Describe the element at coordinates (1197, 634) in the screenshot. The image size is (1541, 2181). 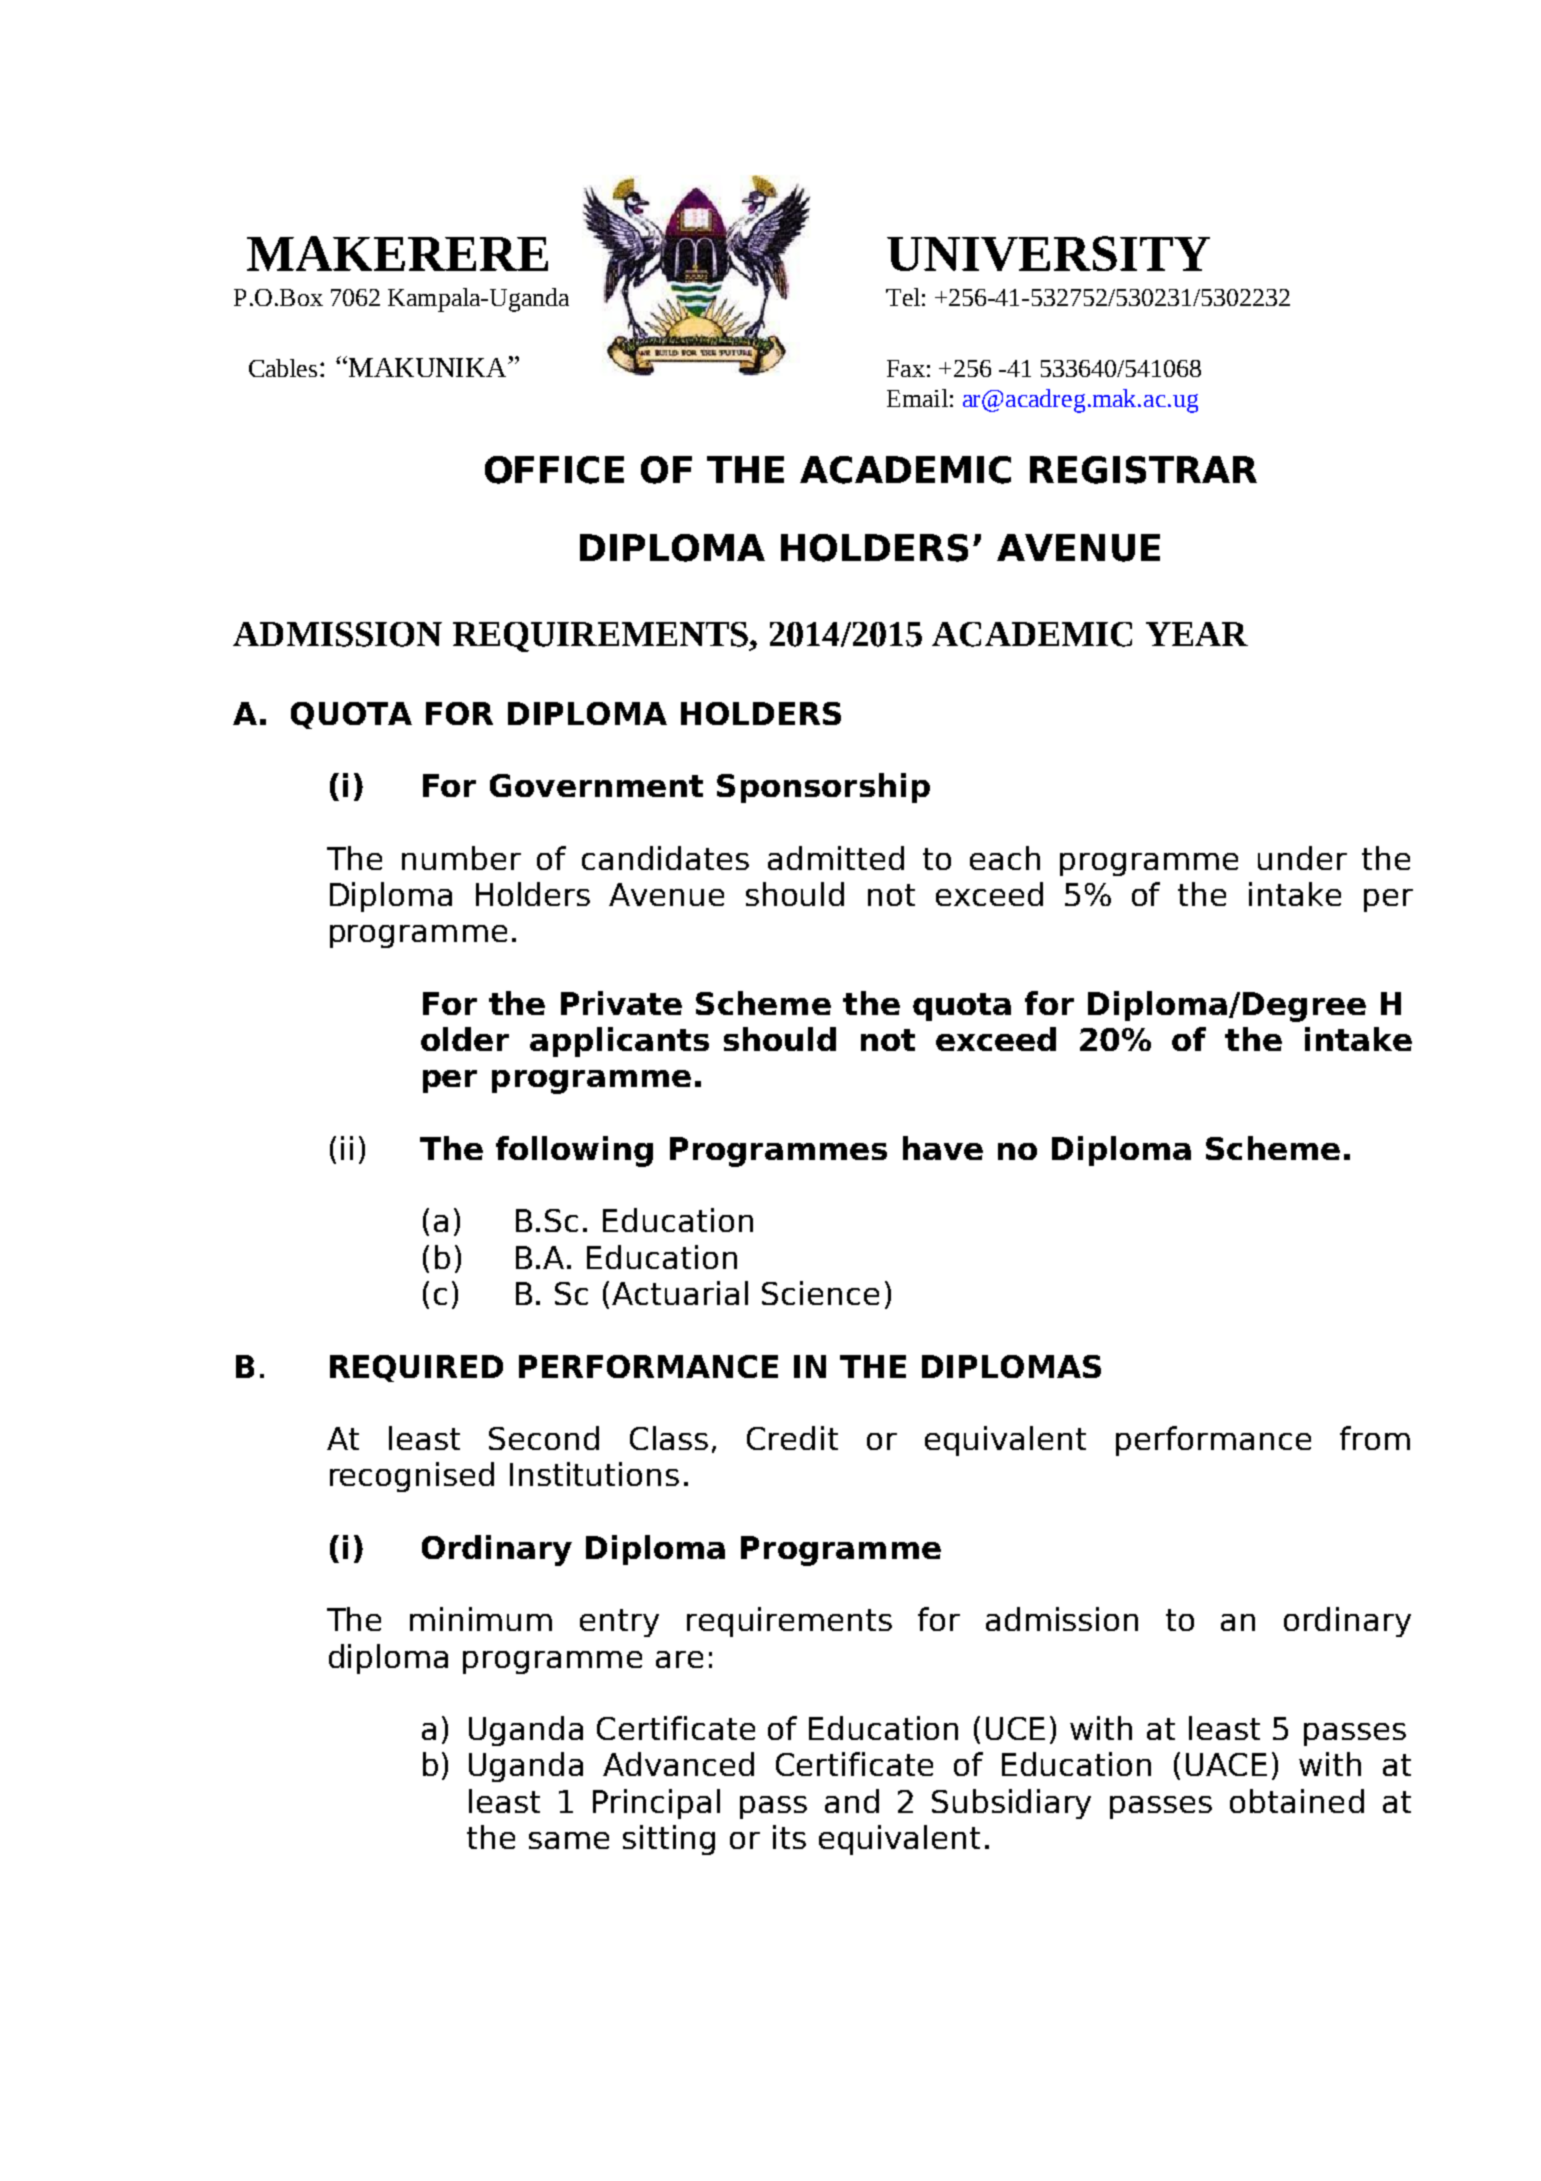
I see `YEAR` at that location.
